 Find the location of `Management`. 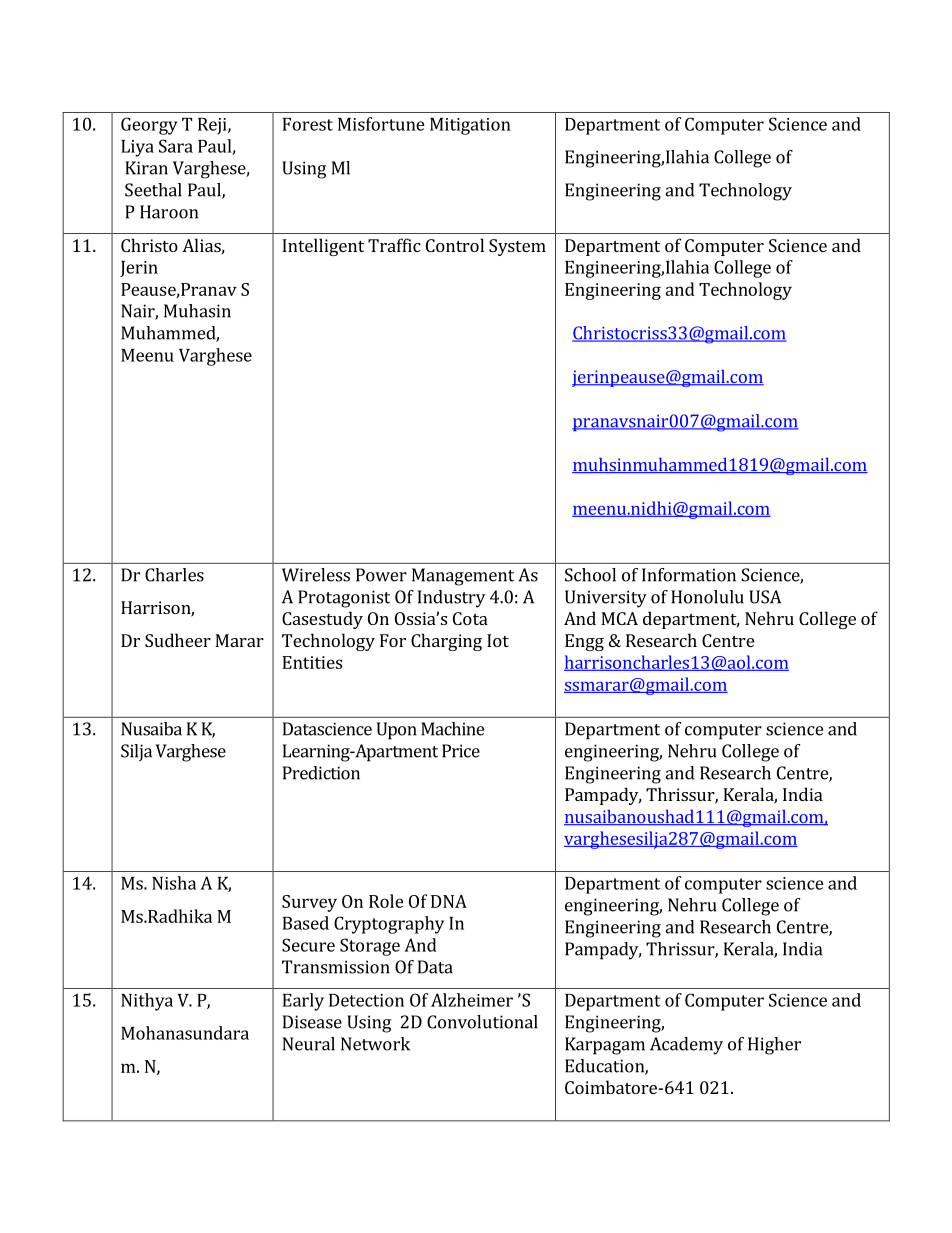

Management is located at coordinates (463, 577).
